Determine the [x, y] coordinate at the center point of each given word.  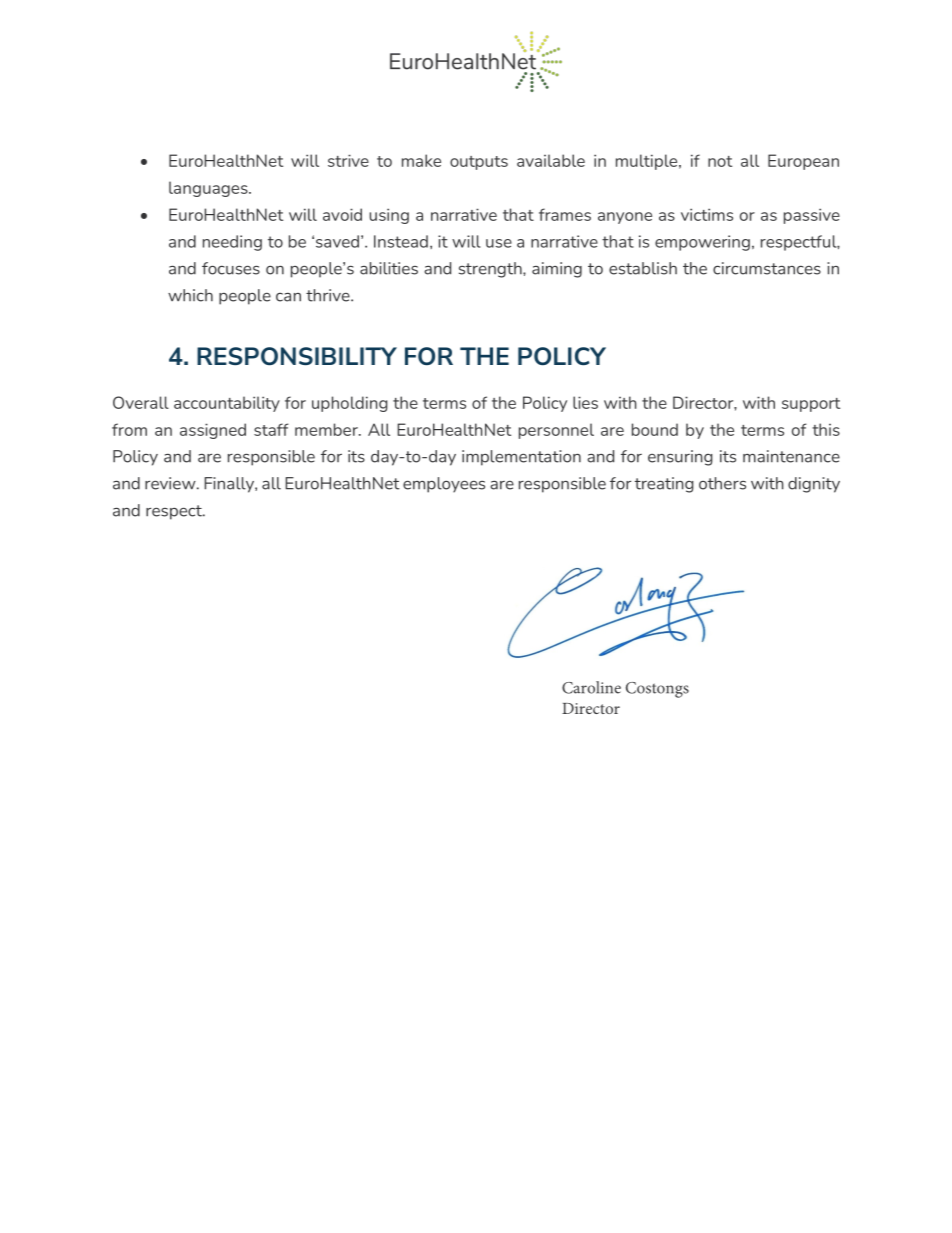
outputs [479, 163]
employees [444, 485]
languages [209, 189]
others [722, 483]
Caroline [591, 687]
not [720, 161]
